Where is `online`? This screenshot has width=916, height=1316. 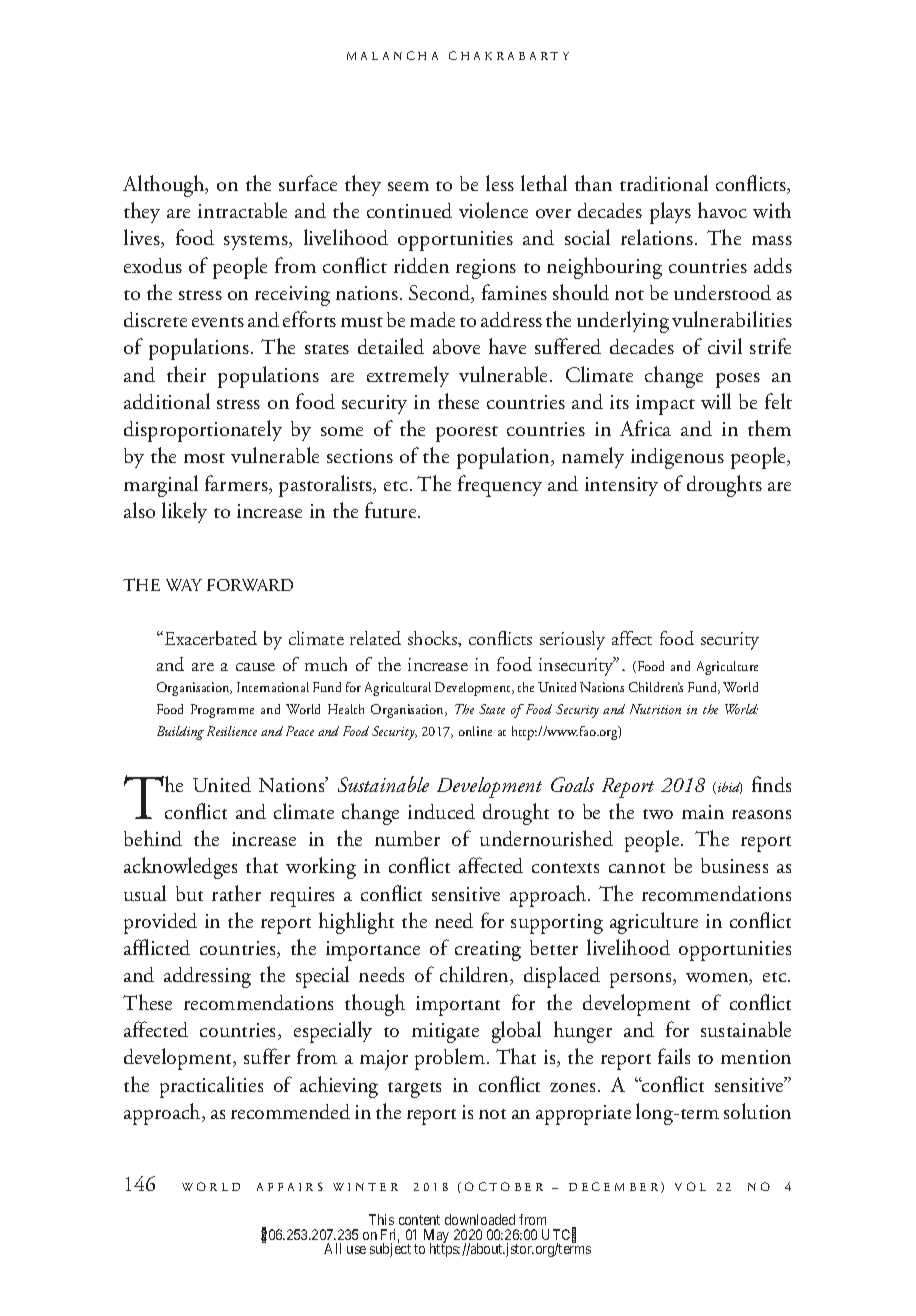
online is located at coordinates (475, 731).
